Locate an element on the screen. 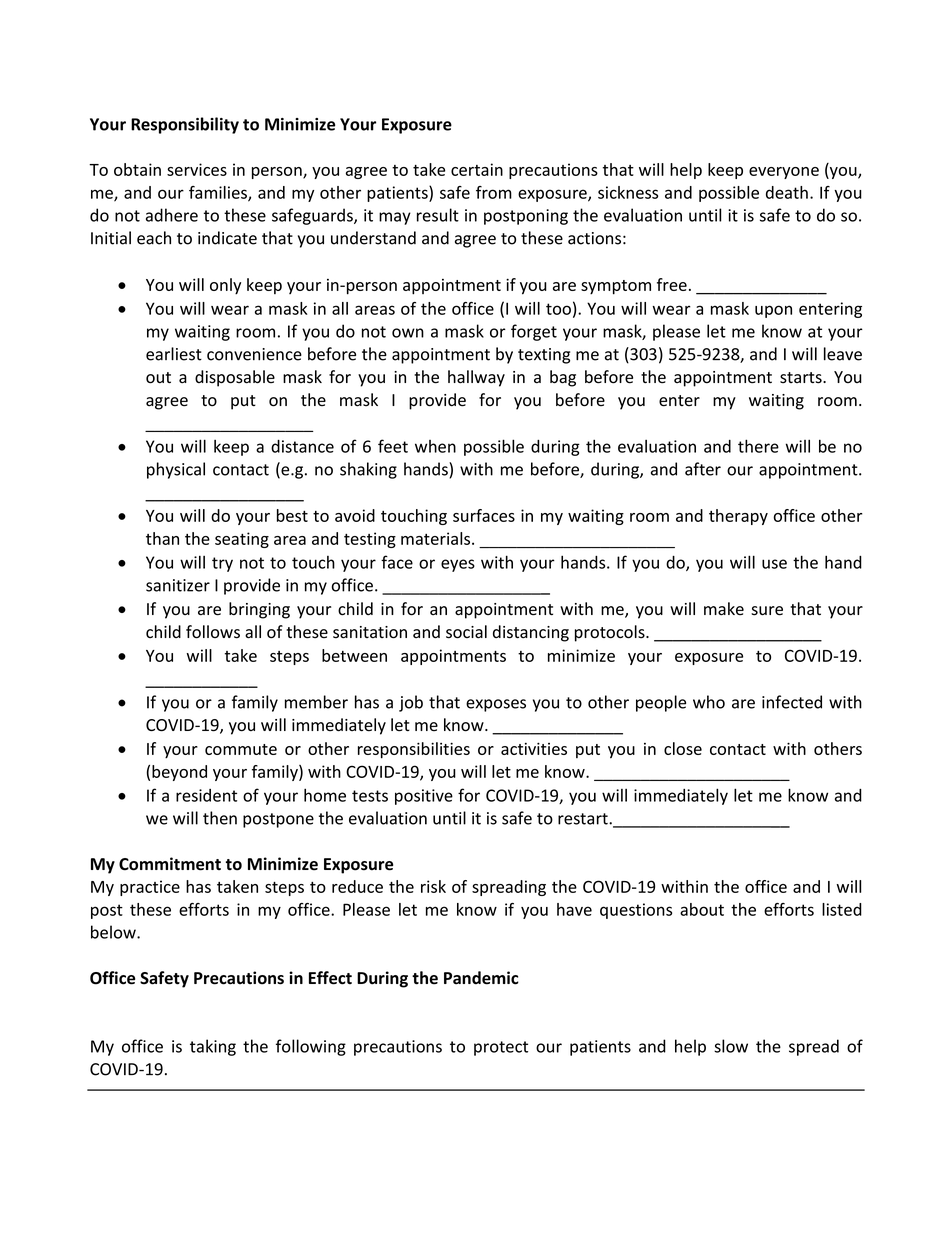 The width and height of the screenshot is (952, 1233). resident is located at coordinates (206, 795).
